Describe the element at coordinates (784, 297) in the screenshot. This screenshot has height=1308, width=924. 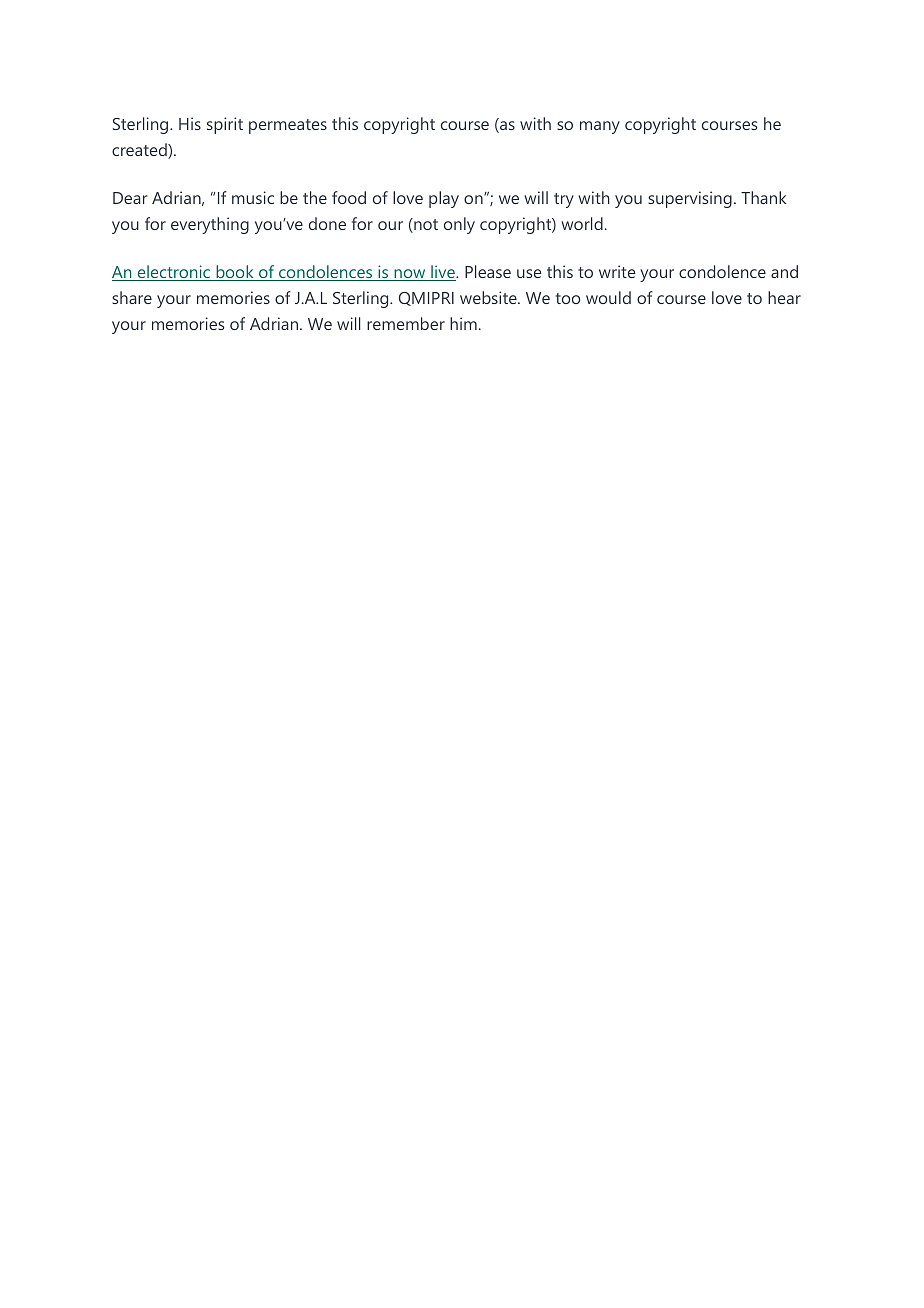
I see `hear` at that location.
